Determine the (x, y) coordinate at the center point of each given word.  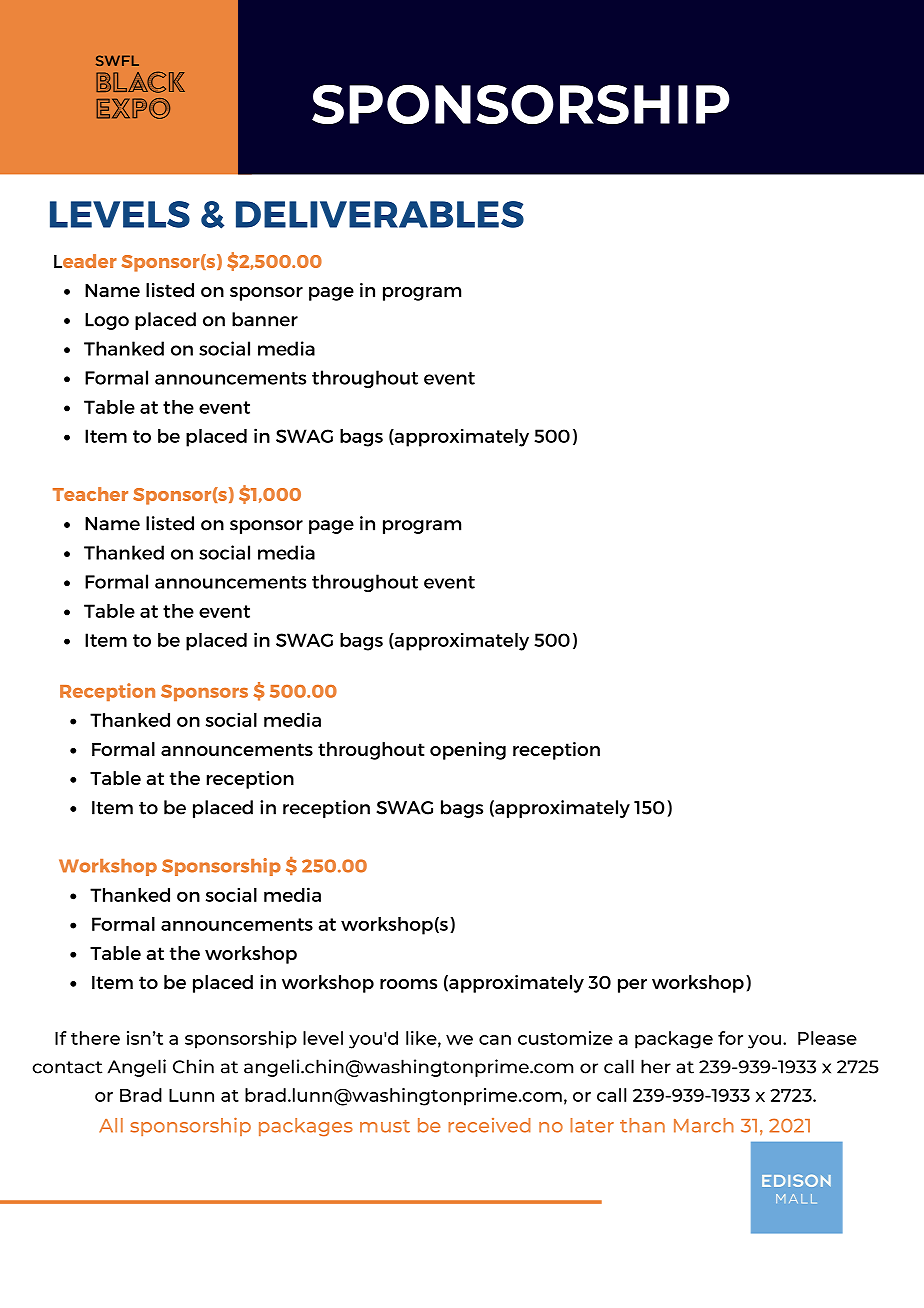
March (704, 1125)
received (489, 1125)
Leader (85, 261)
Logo (107, 321)
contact (67, 1067)
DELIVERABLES (380, 214)
